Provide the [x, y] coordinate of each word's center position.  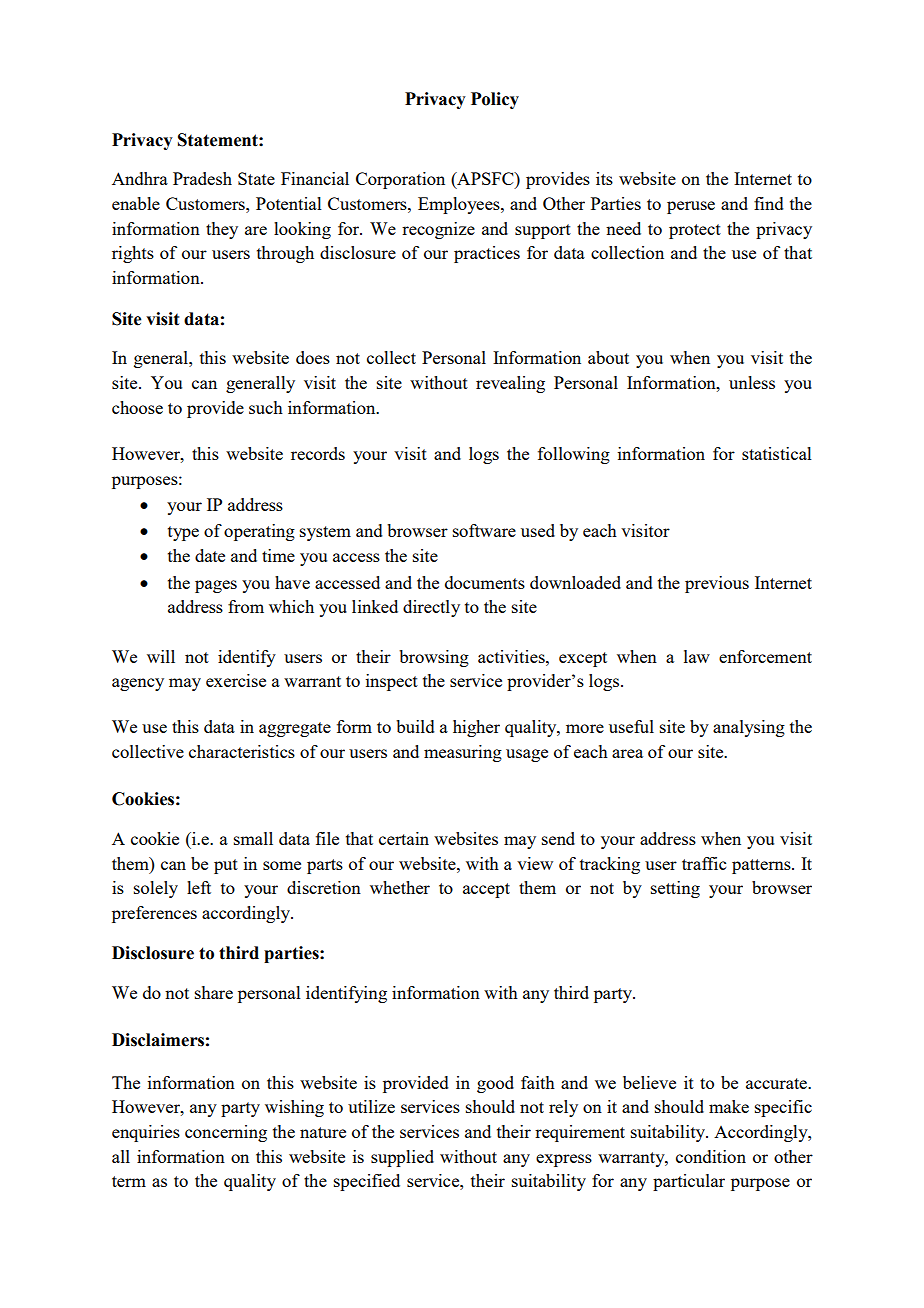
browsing [434, 658]
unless [752, 382]
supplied [402, 1158]
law [697, 656]
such [266, 407]
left [199, 887]
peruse [691, 207]
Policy [495, 100]
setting [675, 889]
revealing [510, 384]
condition [711, 1156]
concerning [226, 1133]
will [161, 656]
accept [486, 890]
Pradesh [202, 178]
